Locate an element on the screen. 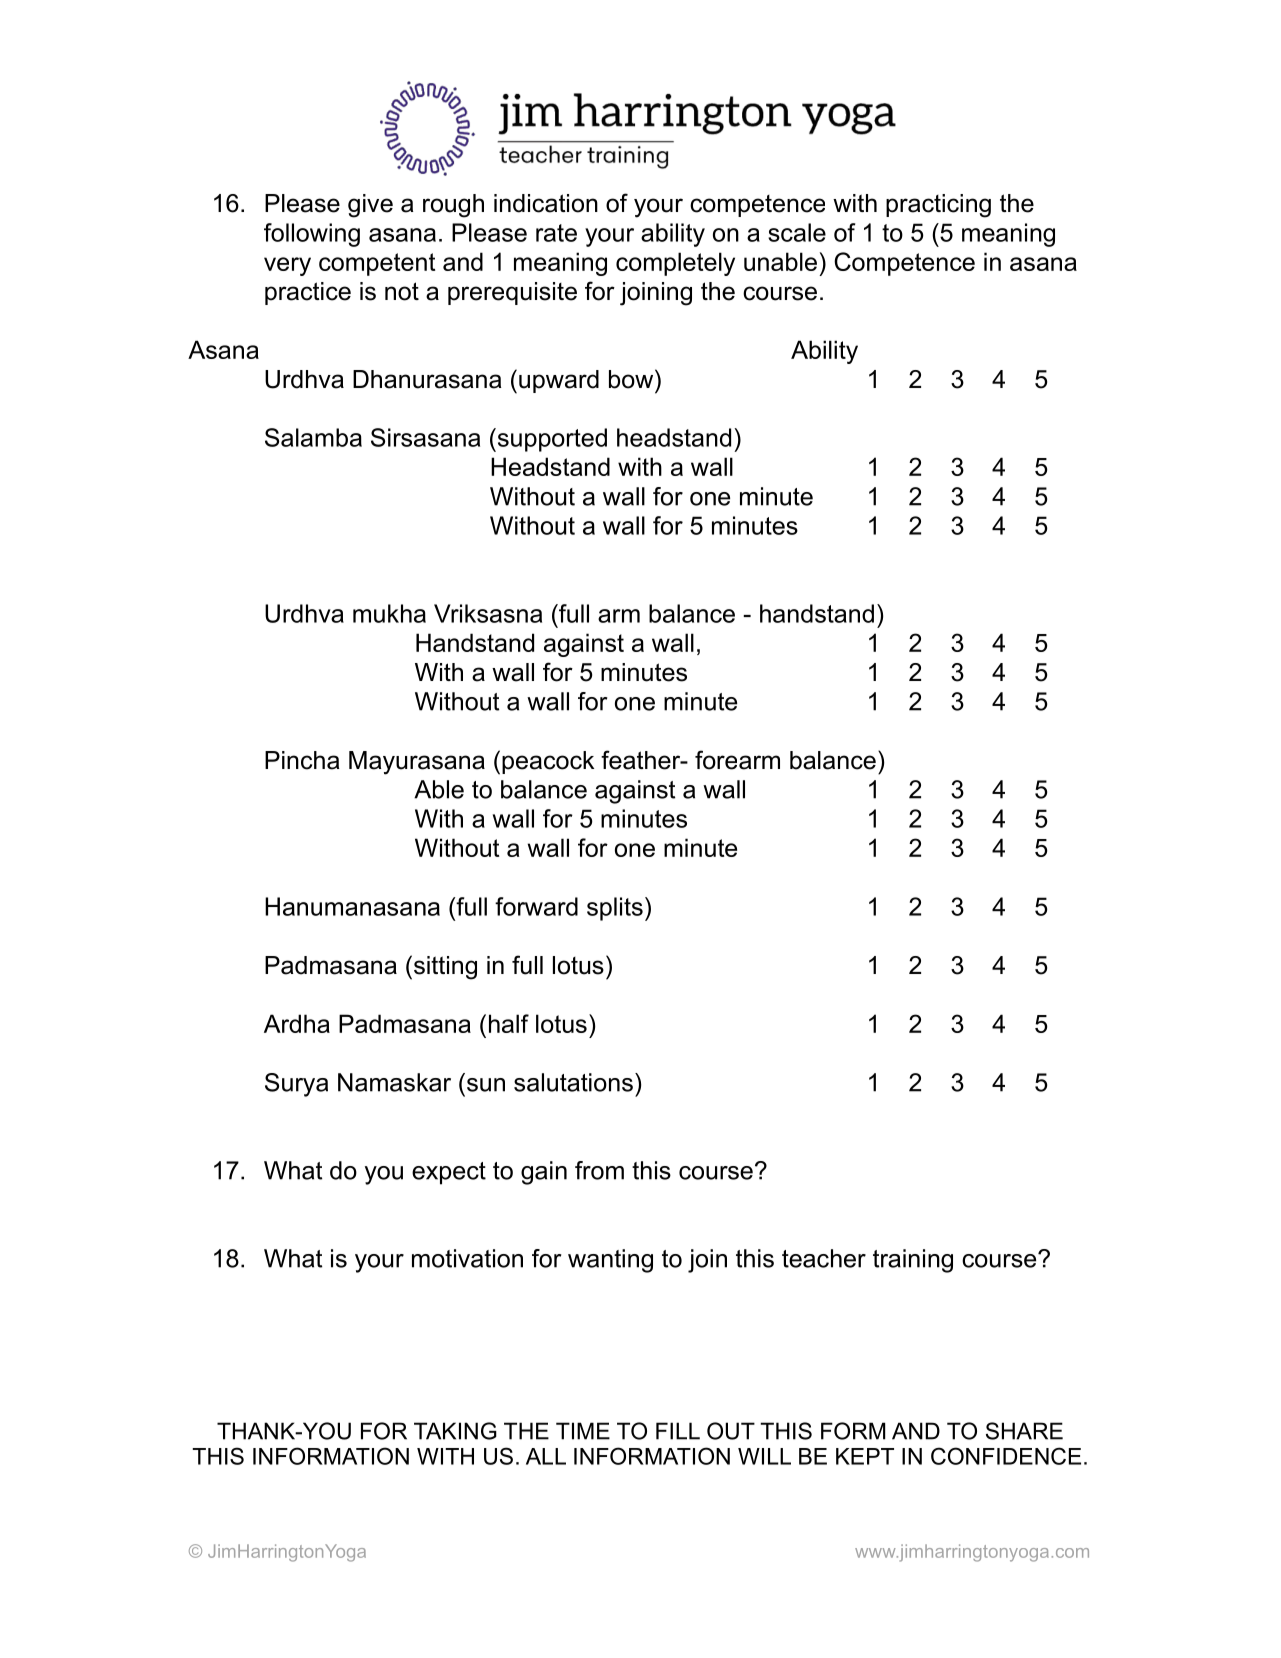 The height and width of the screenshot is (1658, 1281). mukha is located at coordinates (389, 613).
